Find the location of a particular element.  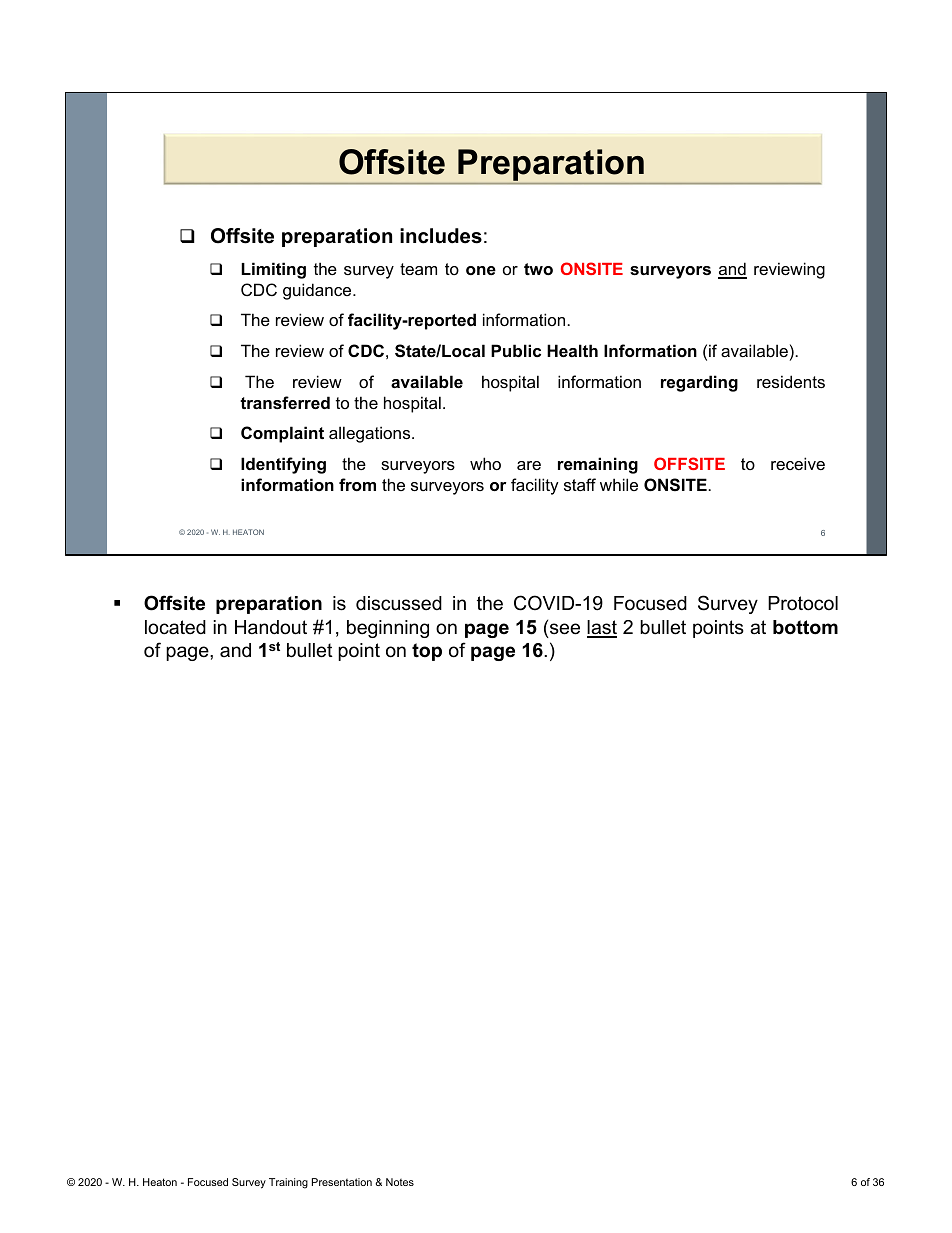

Handout is located at coordinates (271, 627).
